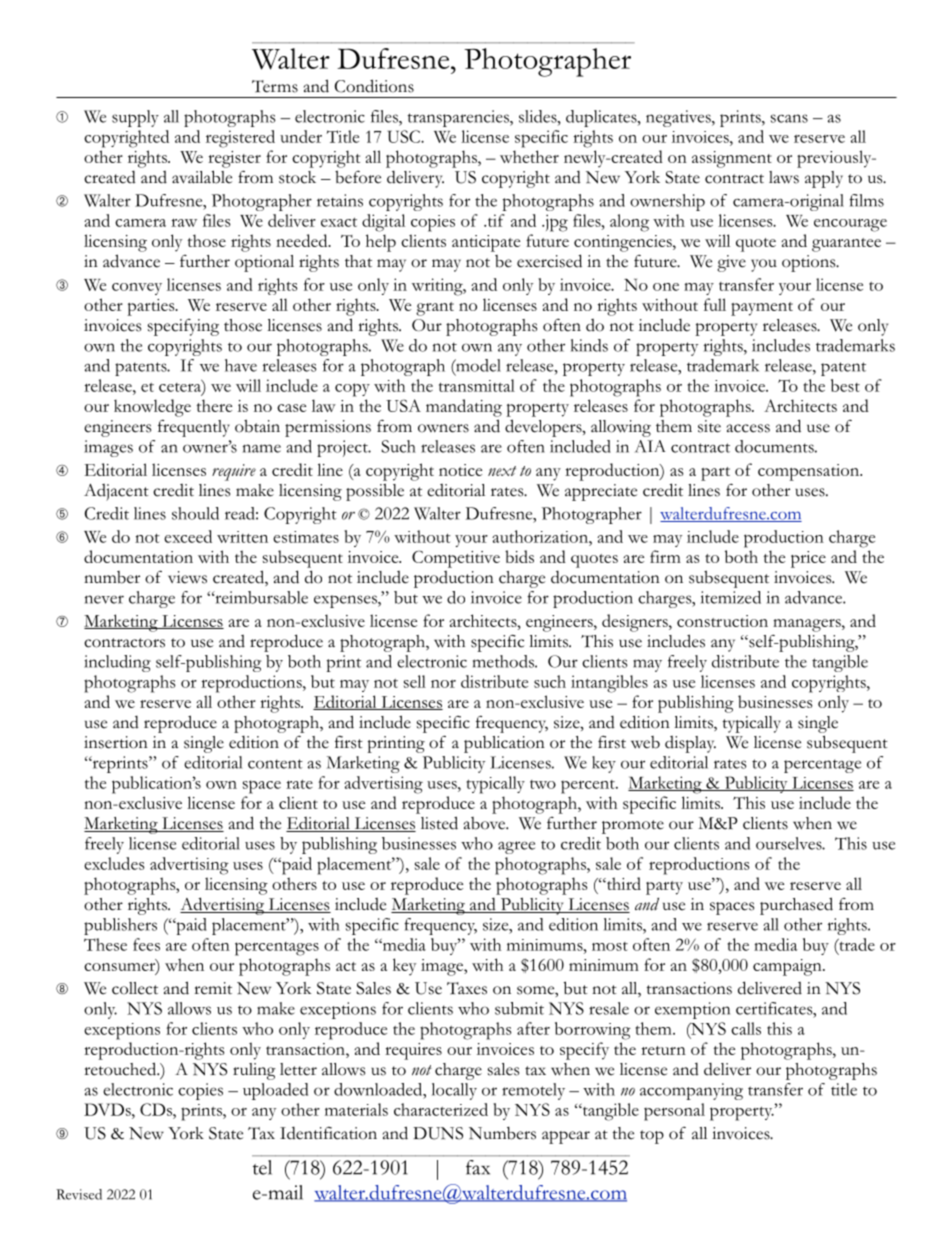  I want to click on Revised, so click(79, 1194).
